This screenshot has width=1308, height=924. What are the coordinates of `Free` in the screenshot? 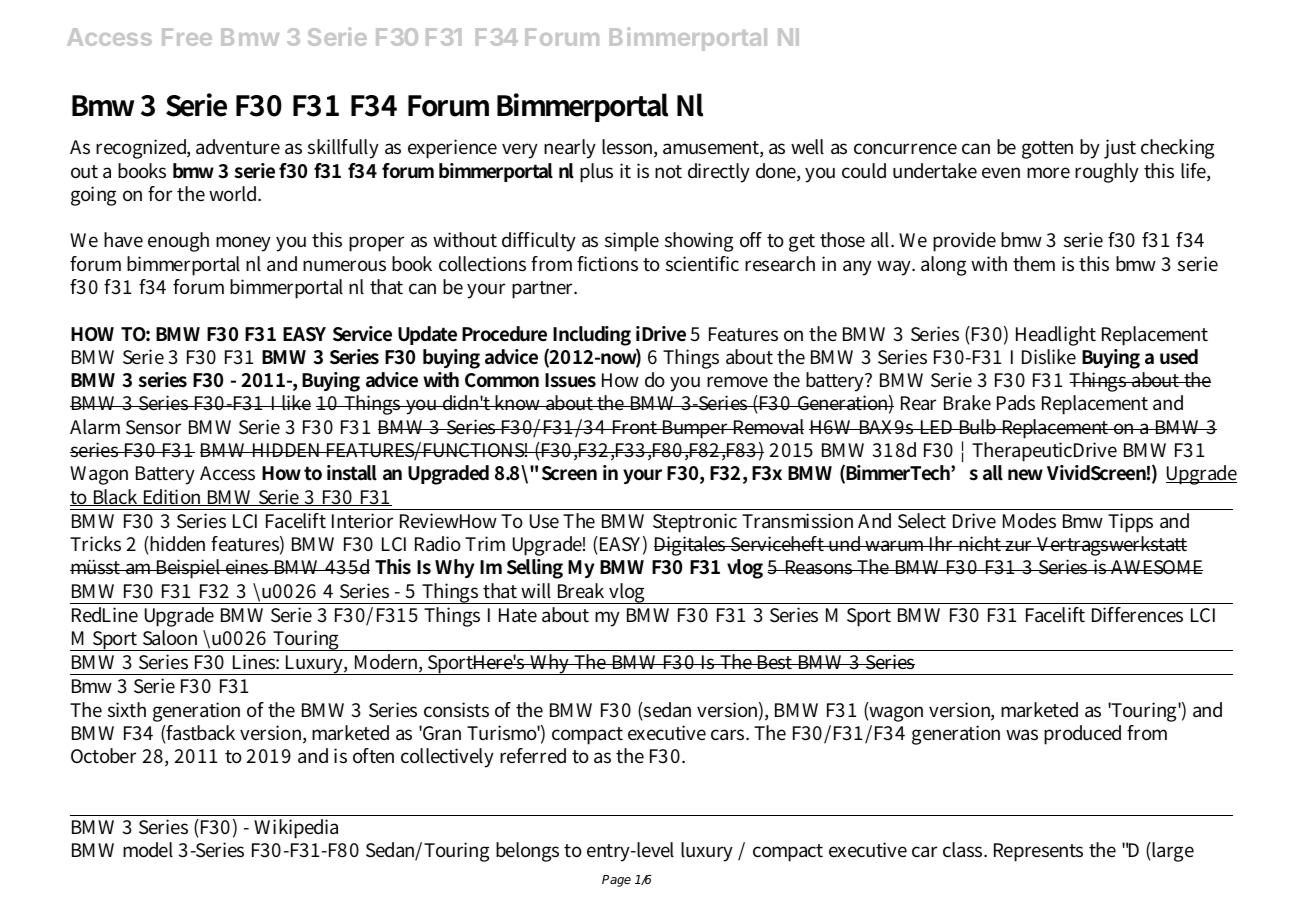 It's located at (187, 37).
